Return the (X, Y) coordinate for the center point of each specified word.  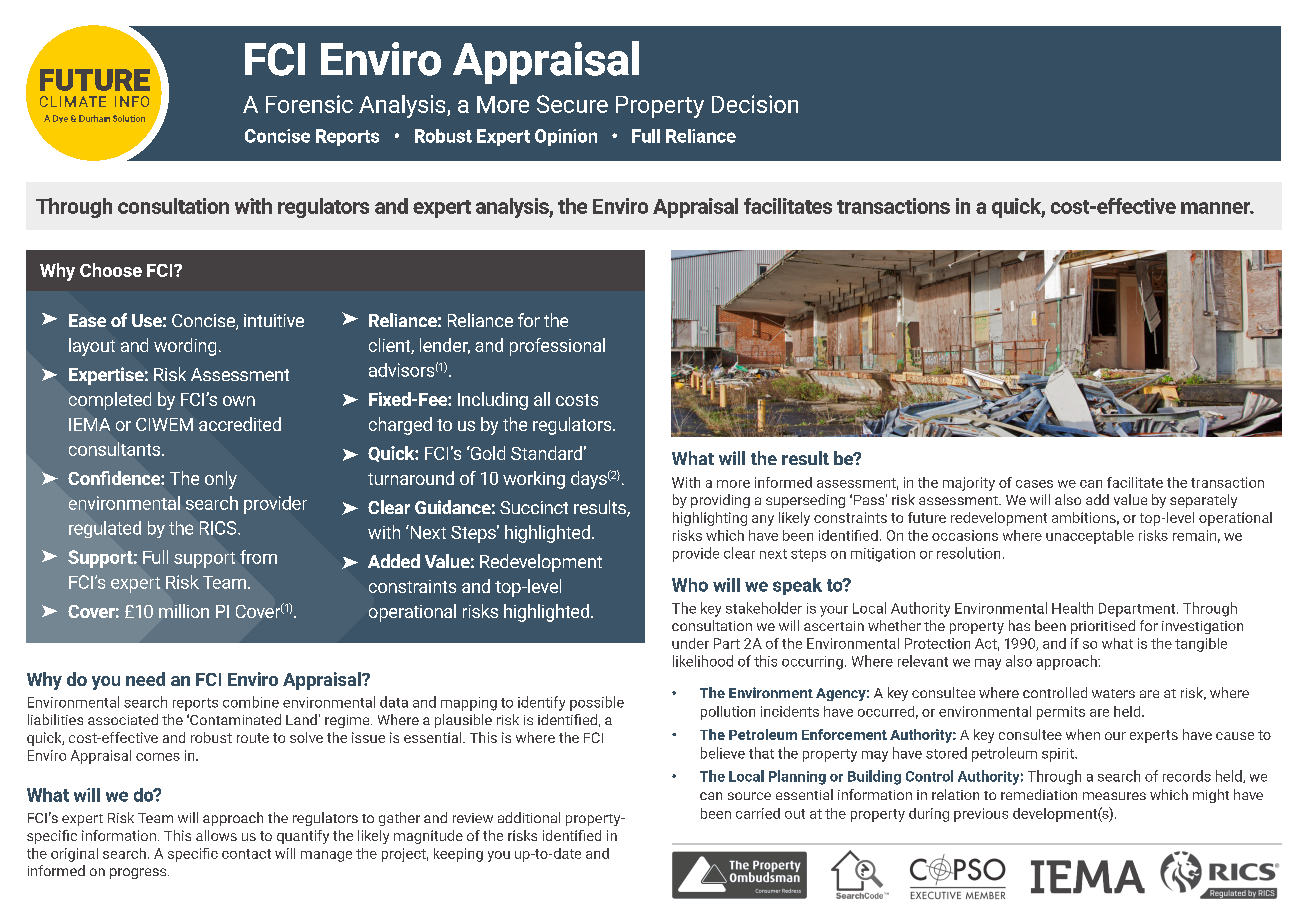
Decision (755, 104)
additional (529, 817)
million (184, 611)
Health (1072, 608)
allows (216, 835)
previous (981, 815)
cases (1034, 484)
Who (690, 585)
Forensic (309, 104)
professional (557, 347)
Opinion (566, 137)
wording (185, 347)
